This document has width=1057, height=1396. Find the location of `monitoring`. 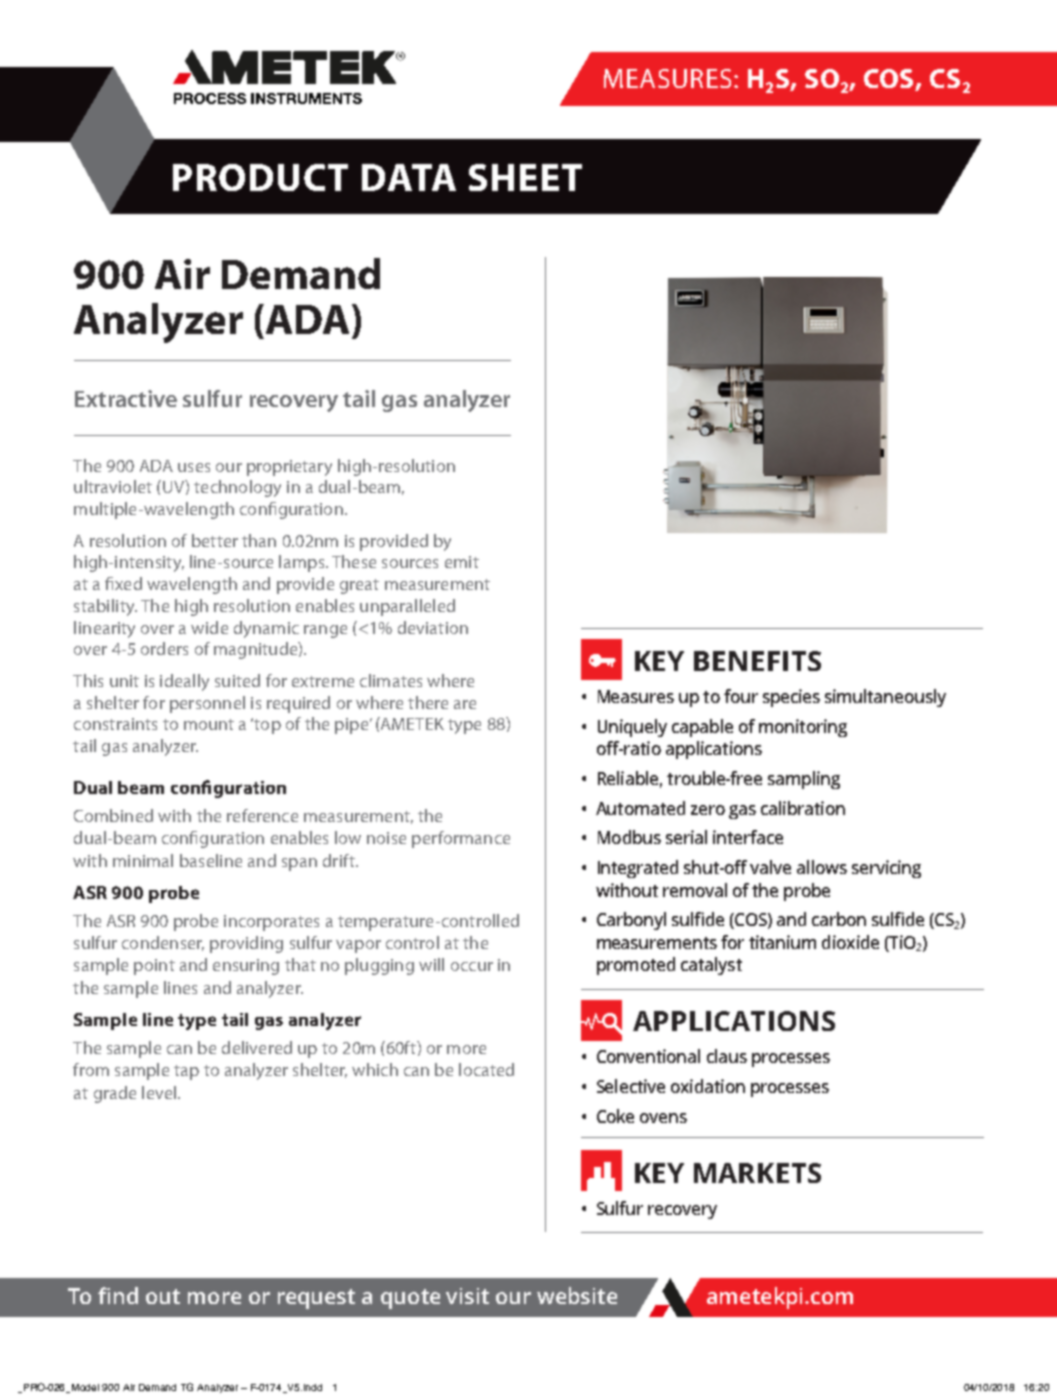

monitoring is located at coordinates (803, 728).
